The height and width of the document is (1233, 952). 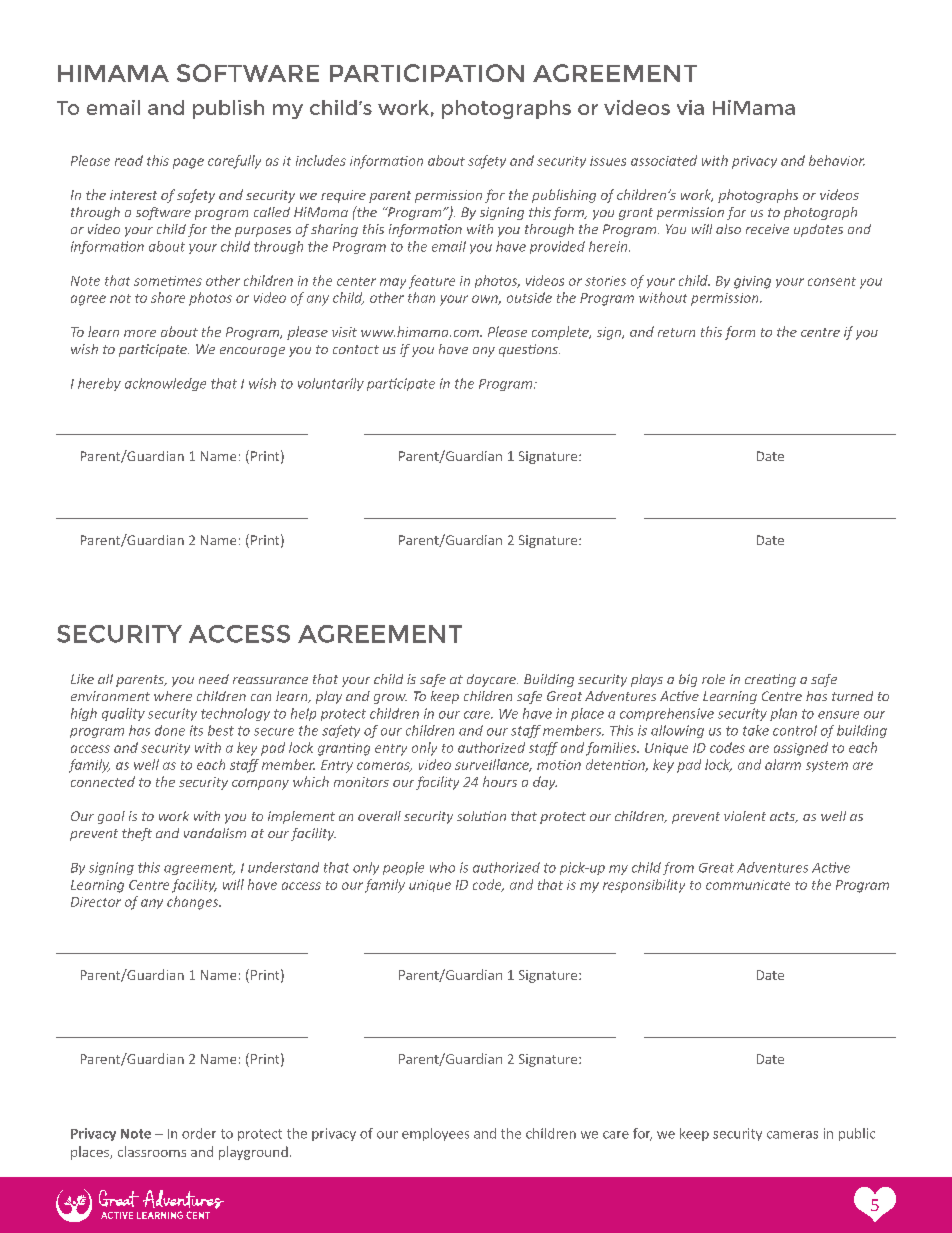 What do you see at coordinates (103, 781) in the document?
I see `connected` at bounding box center [103, 781].
